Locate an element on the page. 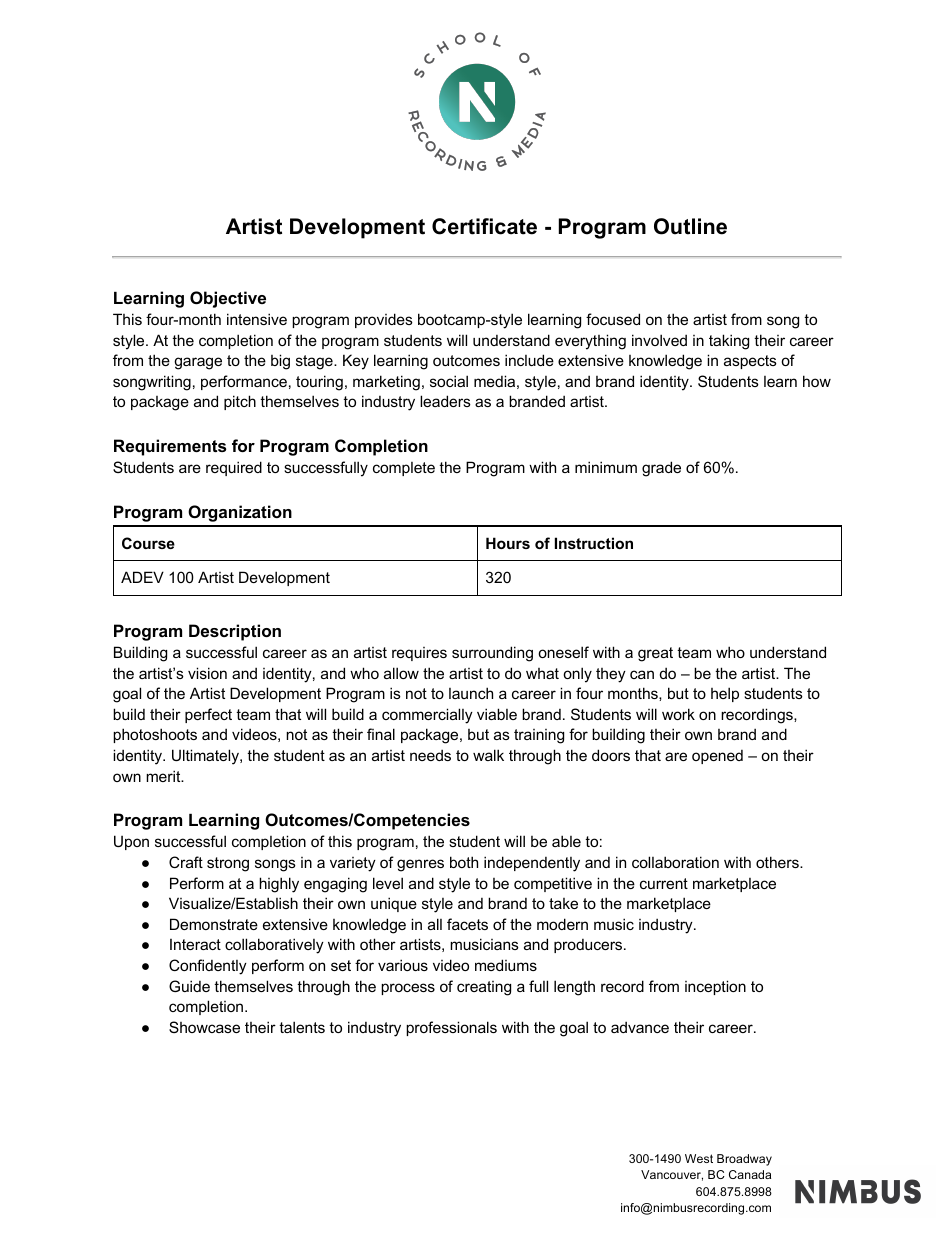 The width and height of the page is (952, 1233). professionals is located at coordinates (451, 1028).
